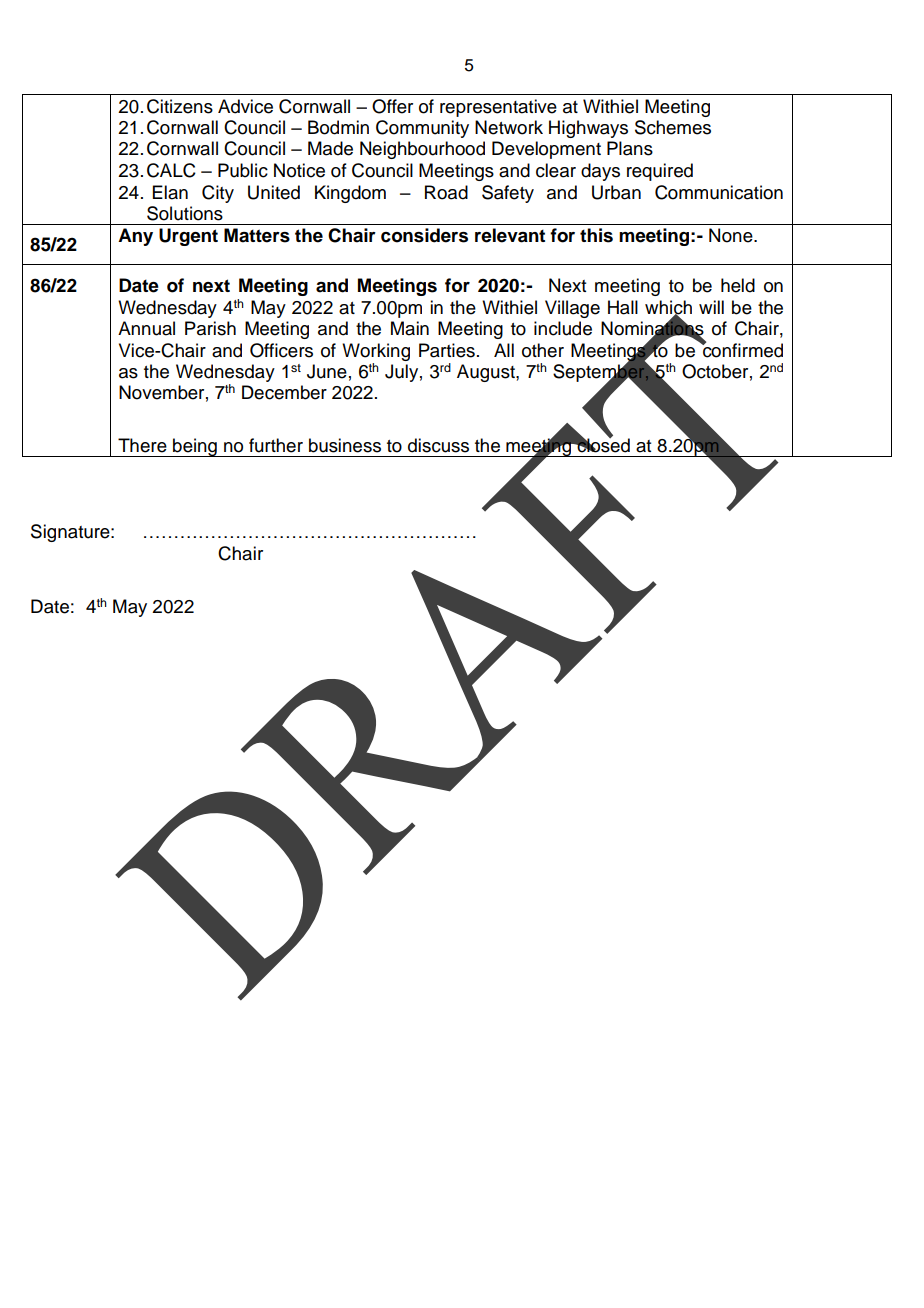 This image has height=1308, width=924. I want to click on Community, so click(422, 129).
